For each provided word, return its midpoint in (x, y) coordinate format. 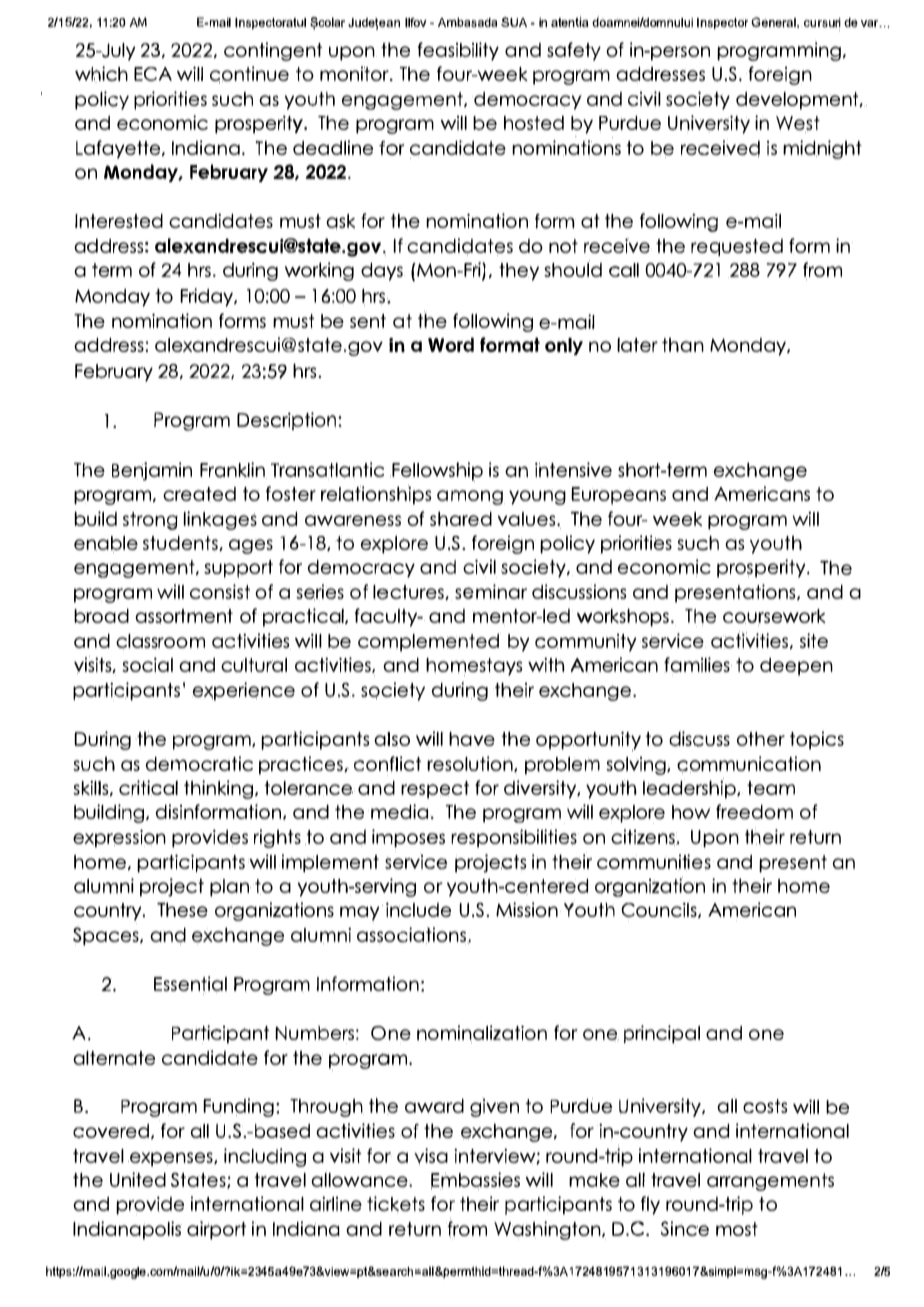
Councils (660, 910)
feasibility (458, 51)
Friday (207, 297)
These (182, 909)
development (798, 101)
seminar (491, 591)
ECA (153, 74)
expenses (171, 1159)
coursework (774, 617)
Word (451, 344)
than (683, 345)
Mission (527, 910)
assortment (184, 616)
